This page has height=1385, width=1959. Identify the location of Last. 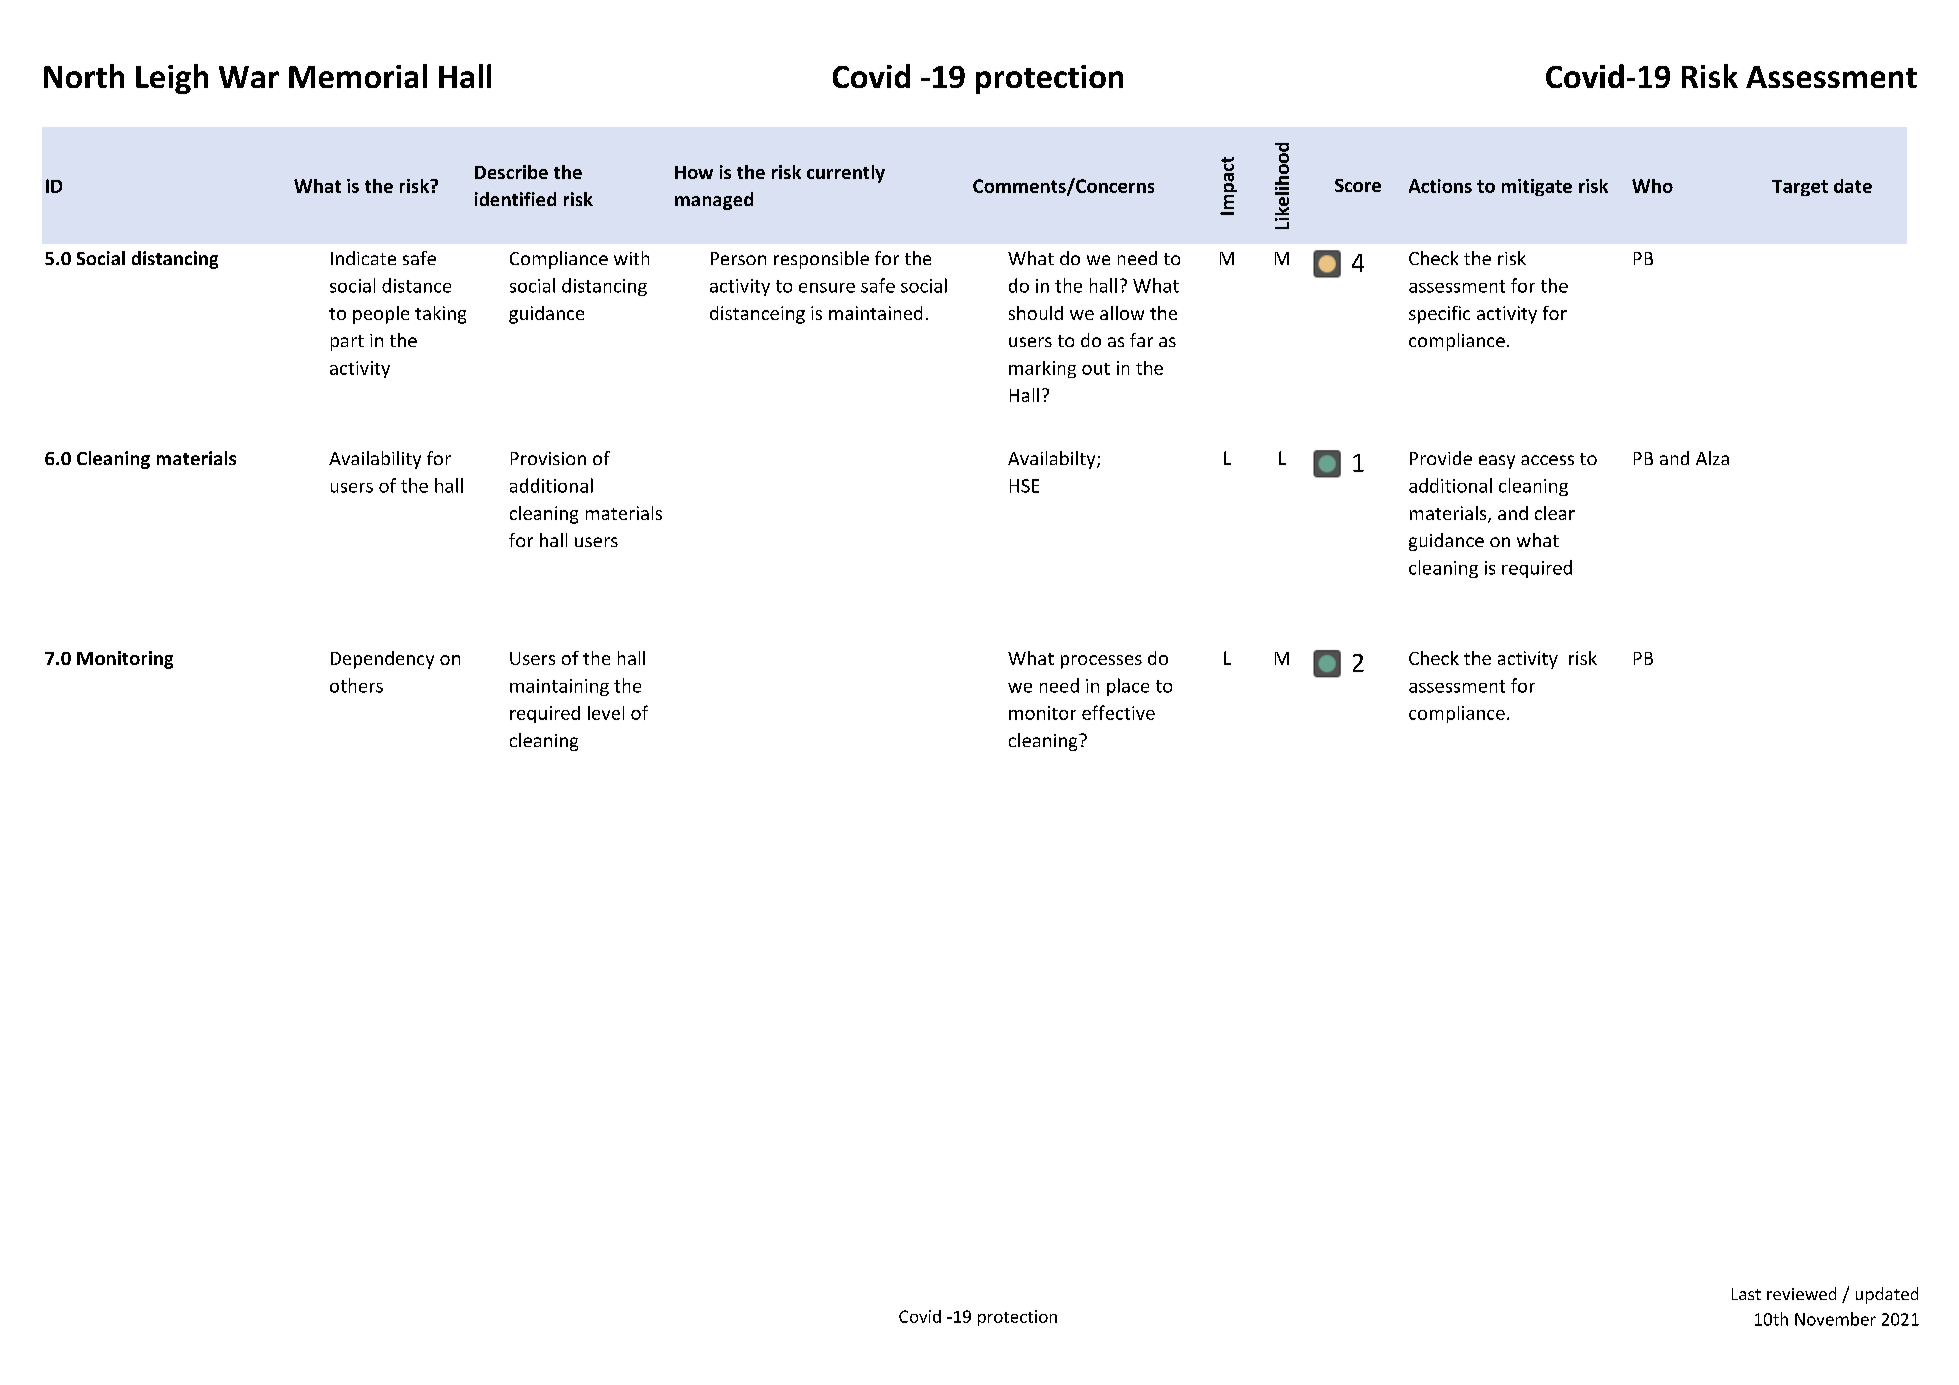
(1746, 1294).
